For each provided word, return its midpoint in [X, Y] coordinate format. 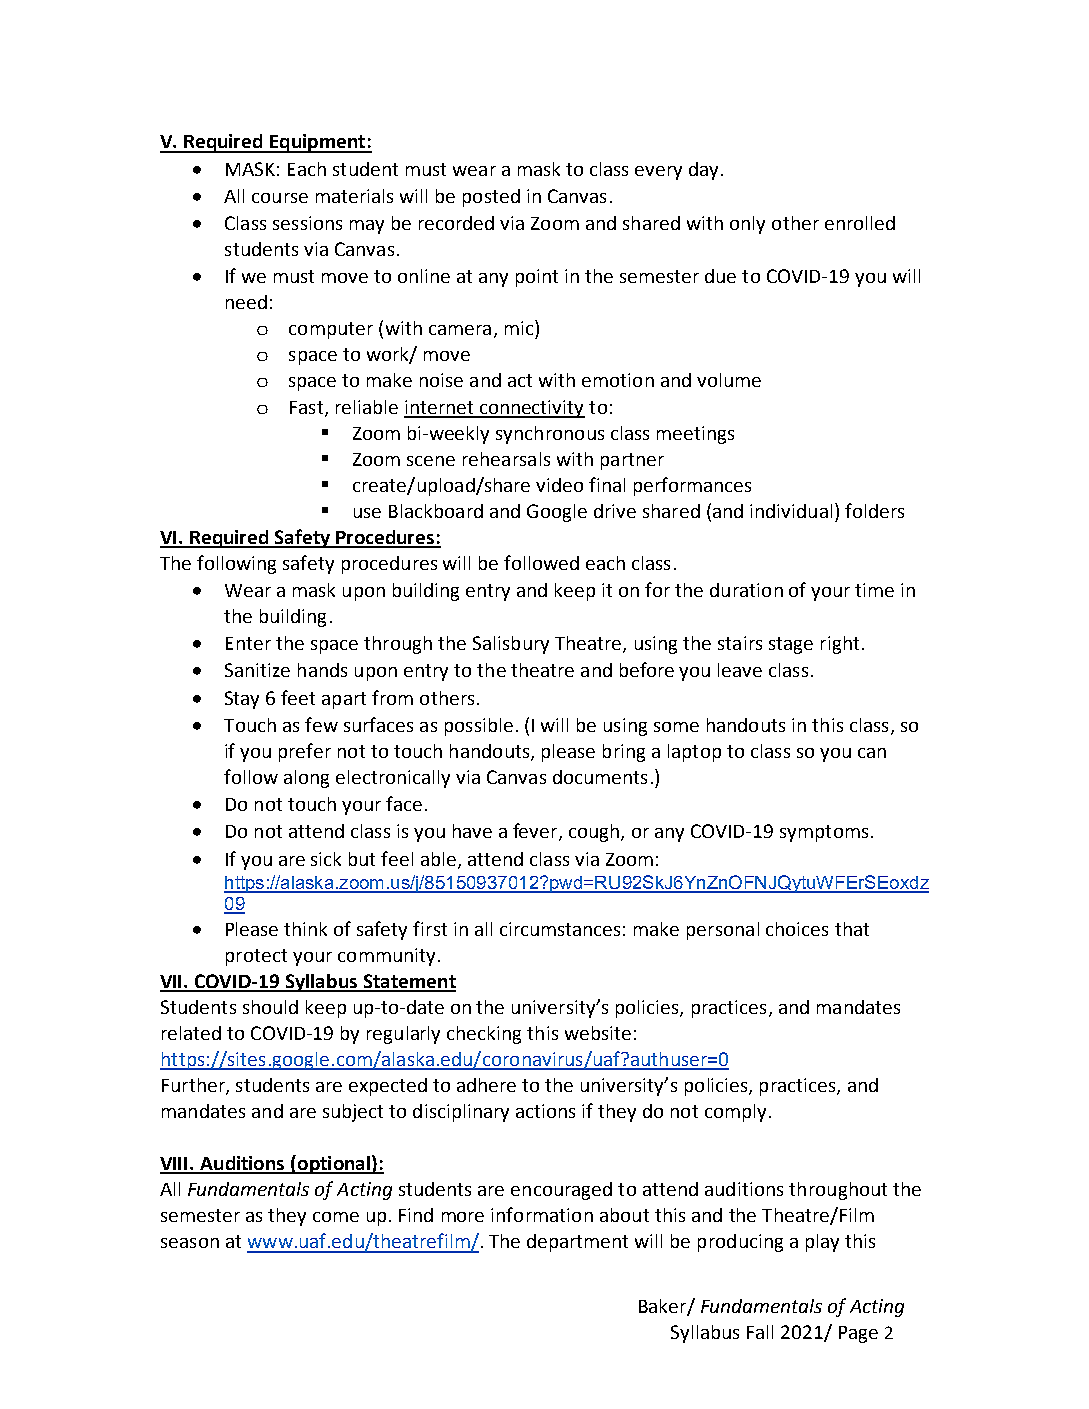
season [190, 1243]
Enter [248, 643]
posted [491, 198]
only [747, 225]
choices [797, 929]
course [280, 198]
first [430, 928]
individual [791, 511]
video [559, 485]
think [305, 929]
